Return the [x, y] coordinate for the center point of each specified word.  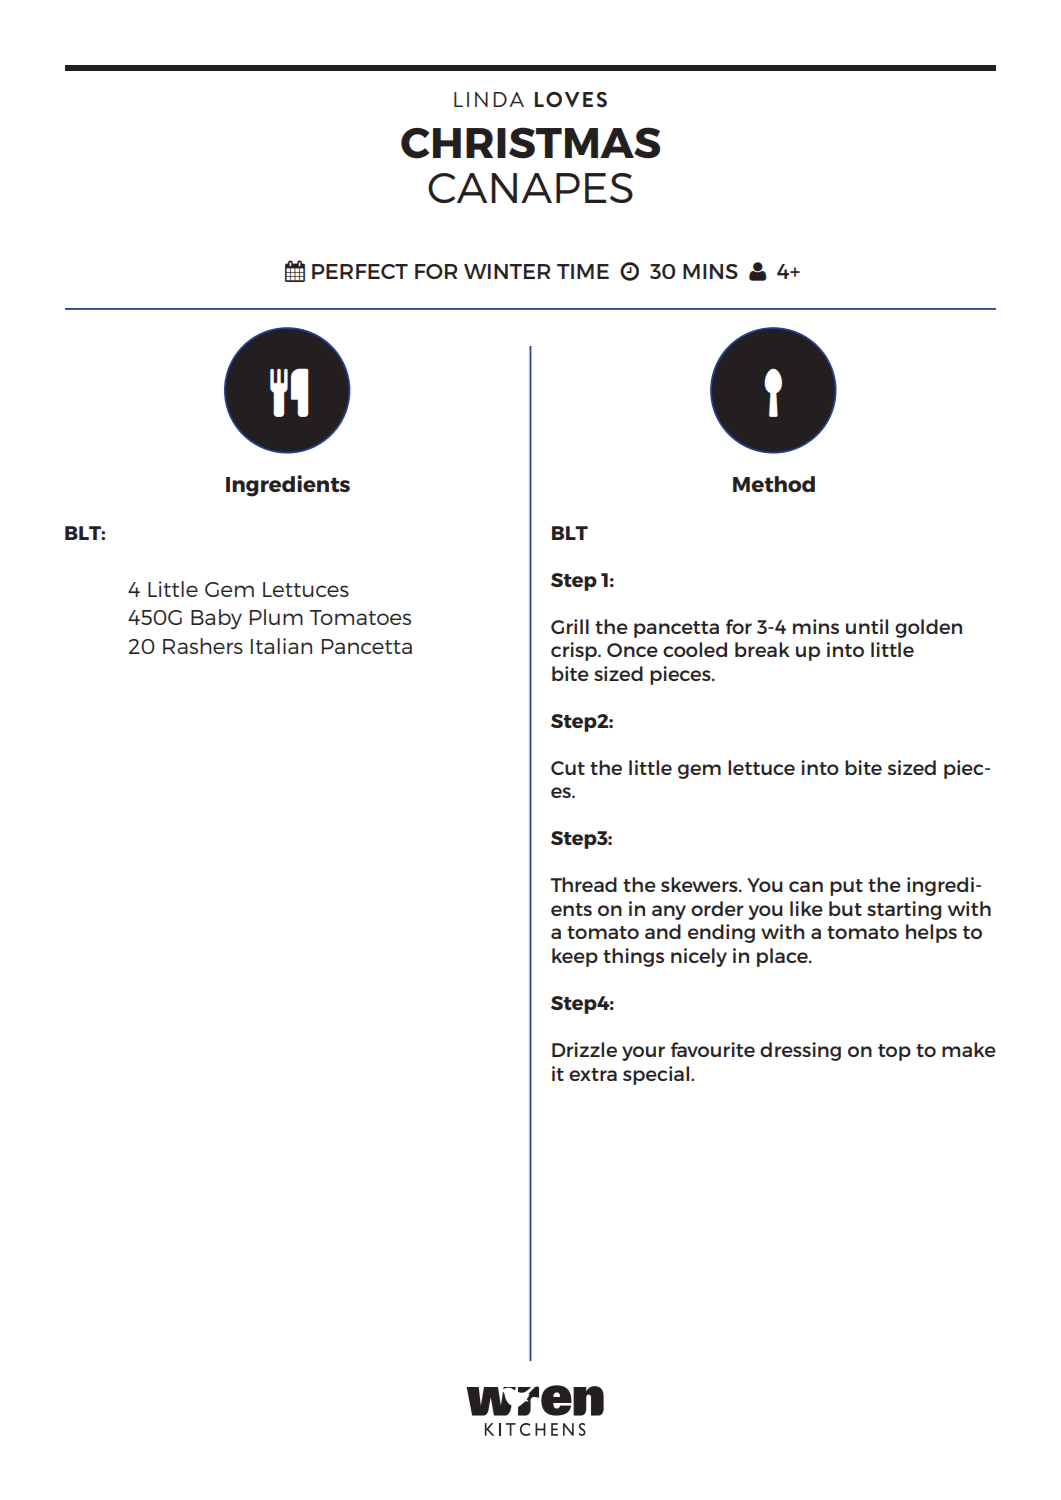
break [762, 649]
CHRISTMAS [530, 143]
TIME [583, 271]
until [867, 626]
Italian [281, 646]
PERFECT [360, 271]
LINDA [489, 99]
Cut [568, 768]
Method [774, 484]
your [643, 1053]
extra [593, 1074]
